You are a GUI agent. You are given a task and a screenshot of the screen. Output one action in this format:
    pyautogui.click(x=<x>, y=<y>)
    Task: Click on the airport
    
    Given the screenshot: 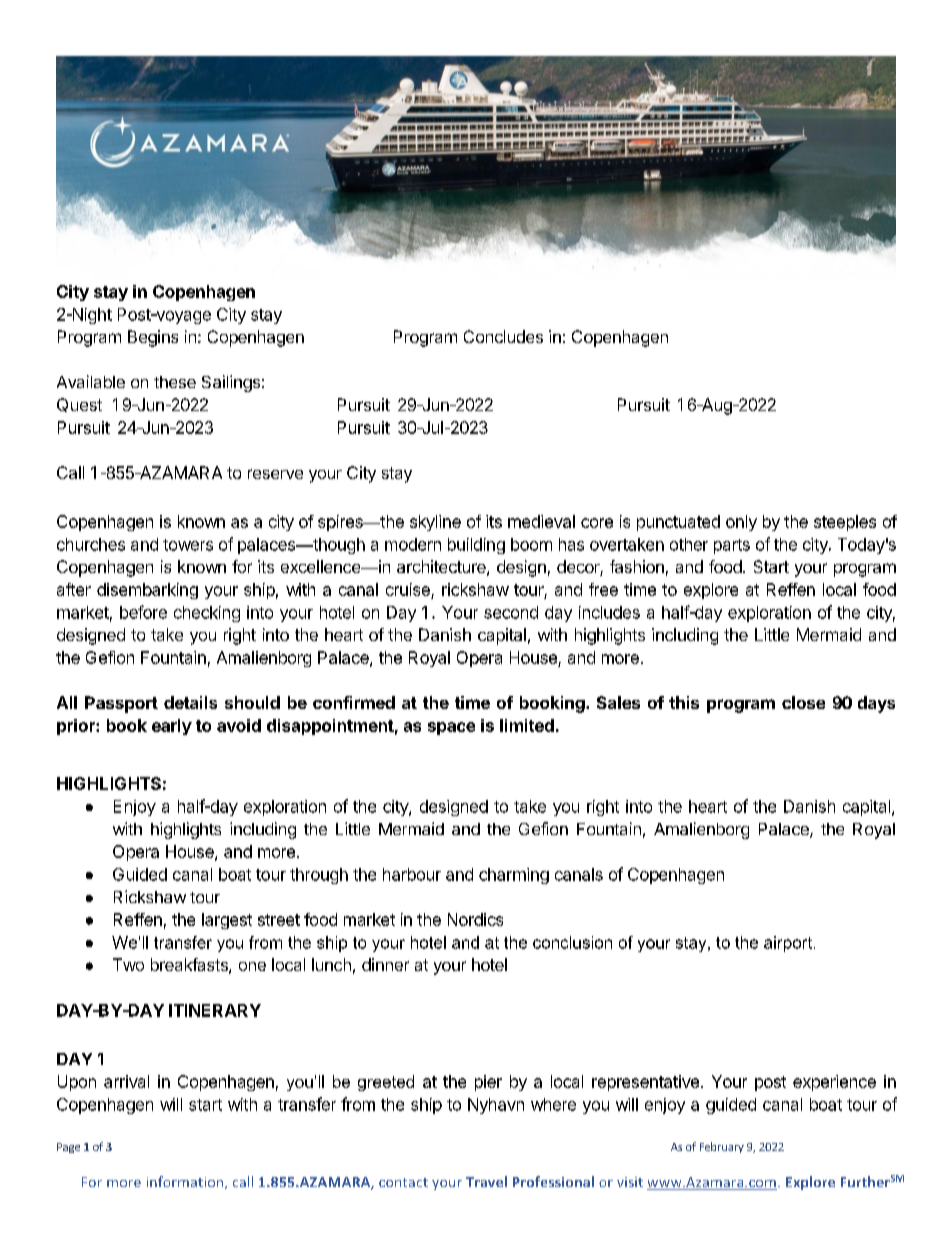 What is the action you would take?
    pyautogui.click(x=788, y=944)
